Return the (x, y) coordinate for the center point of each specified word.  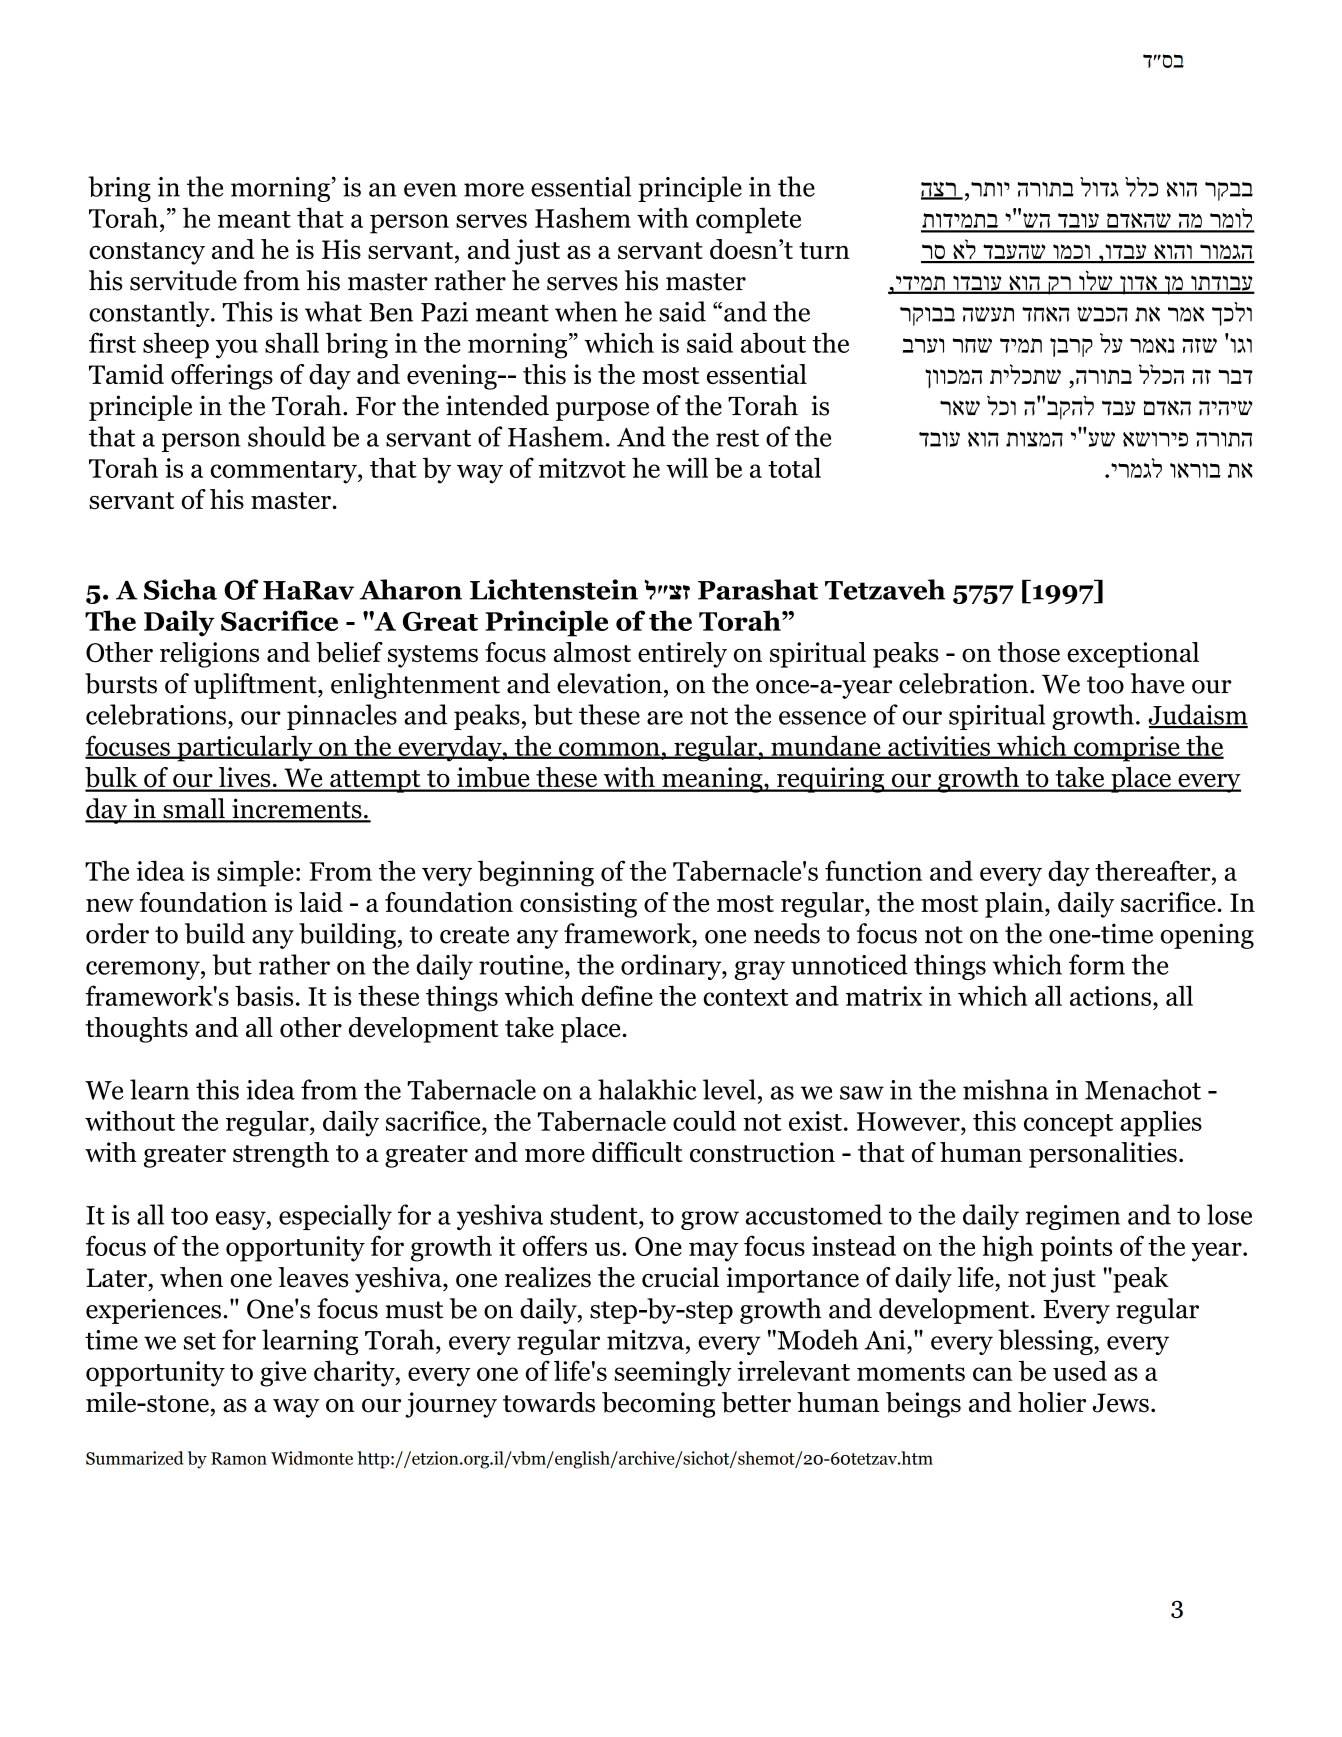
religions (209, 655)
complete (748, 220)
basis (264, 995)
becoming (658, 1405)
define (617, 995)
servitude (183, 280)
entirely (682, 655)
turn (824, 250)
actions (1110, 996)
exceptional (1133, 655)
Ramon (239, 1458)
